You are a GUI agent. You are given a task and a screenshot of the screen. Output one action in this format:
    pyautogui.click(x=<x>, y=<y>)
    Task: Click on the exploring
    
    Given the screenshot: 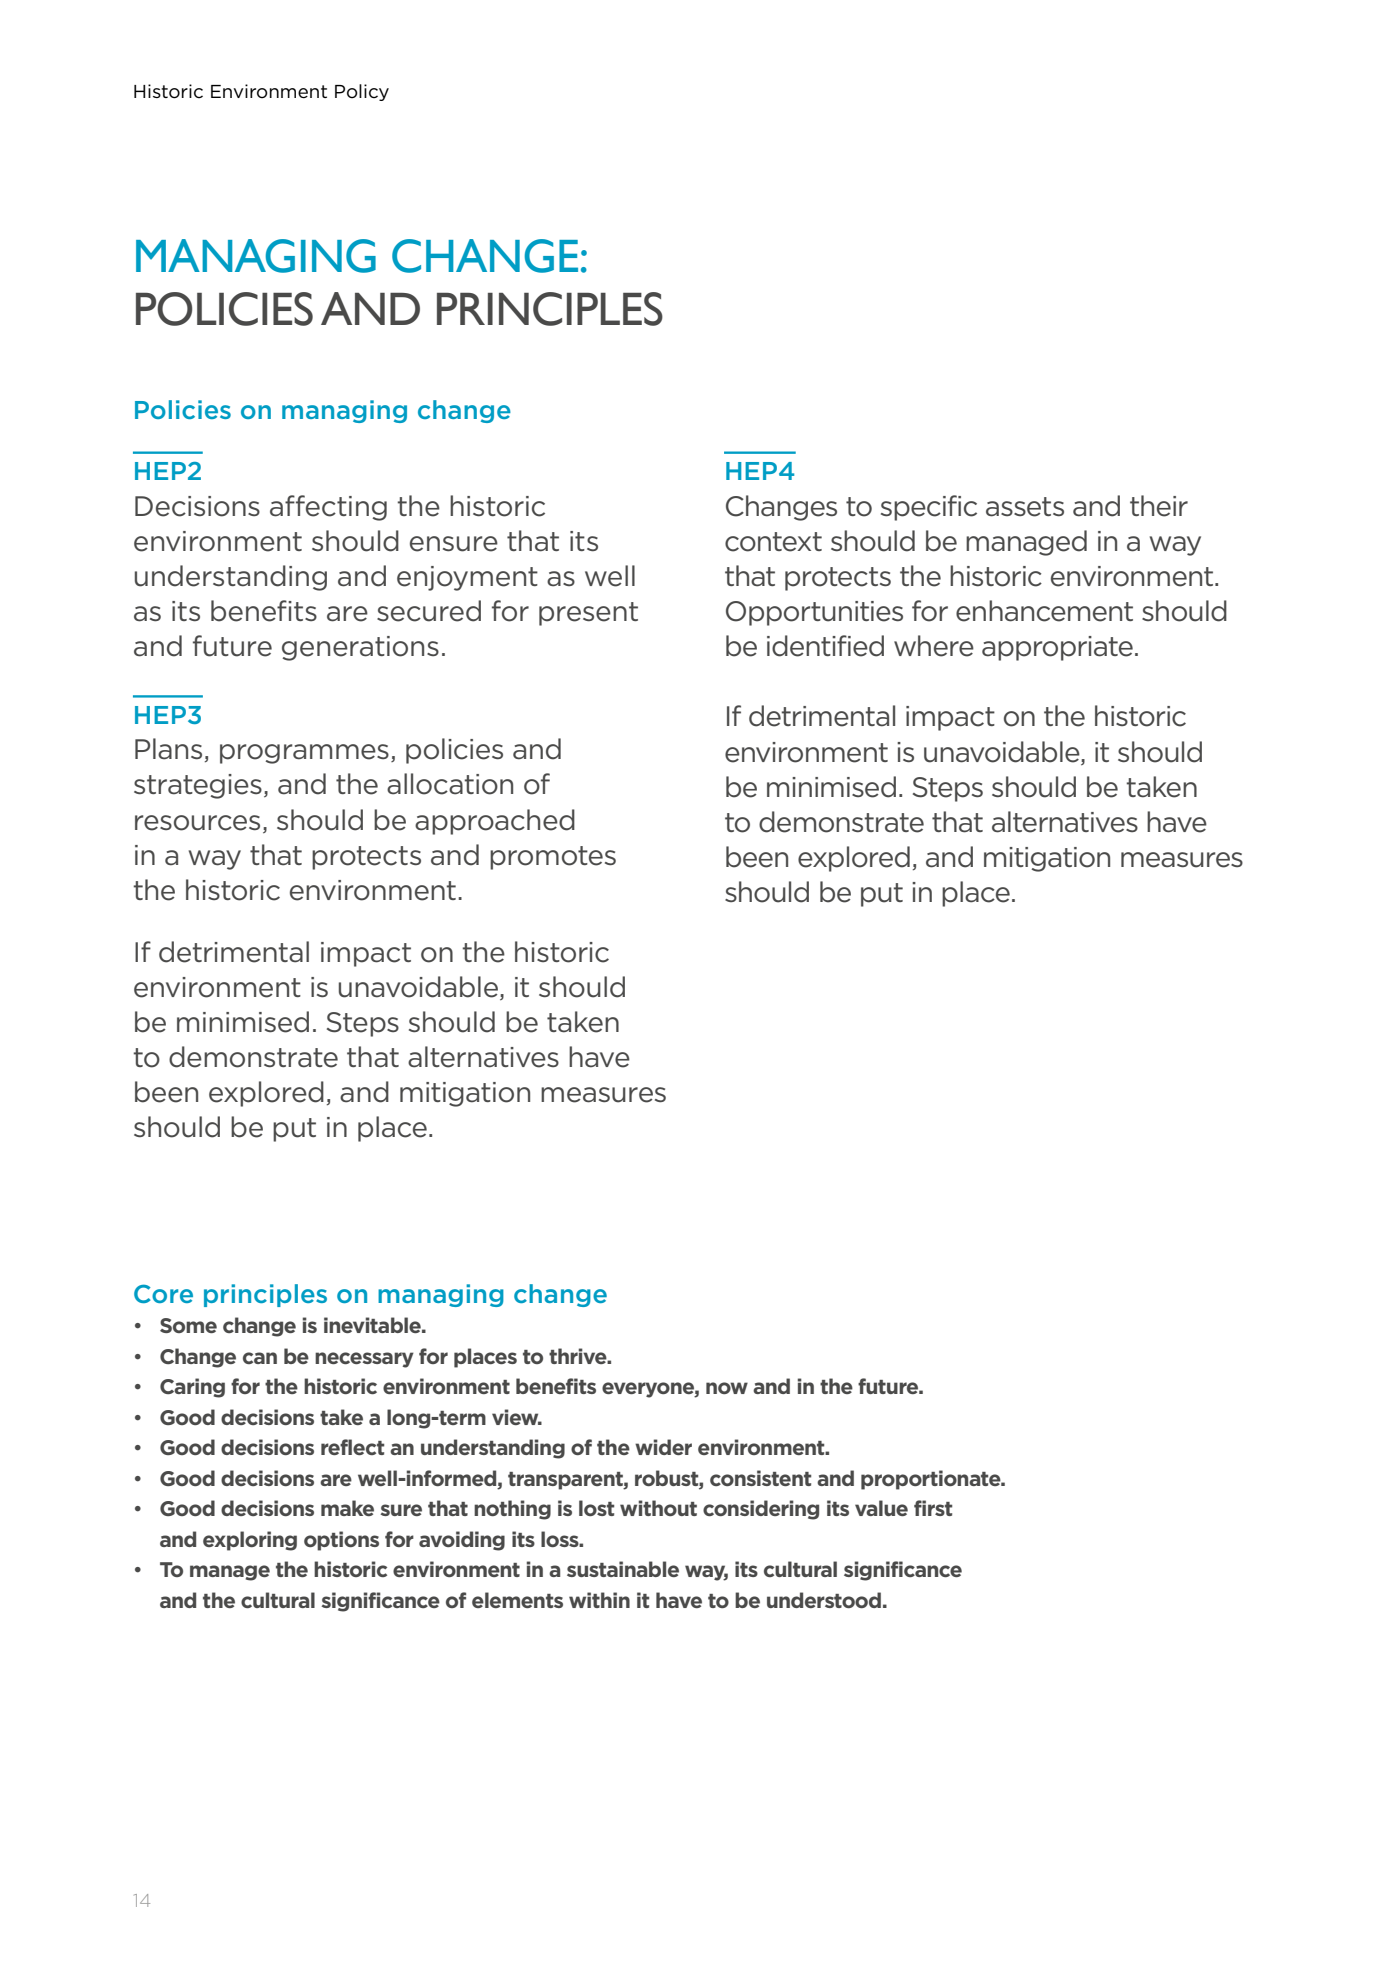 What is the action you would take?
    pyautogui.click(x=250, y=1541)
